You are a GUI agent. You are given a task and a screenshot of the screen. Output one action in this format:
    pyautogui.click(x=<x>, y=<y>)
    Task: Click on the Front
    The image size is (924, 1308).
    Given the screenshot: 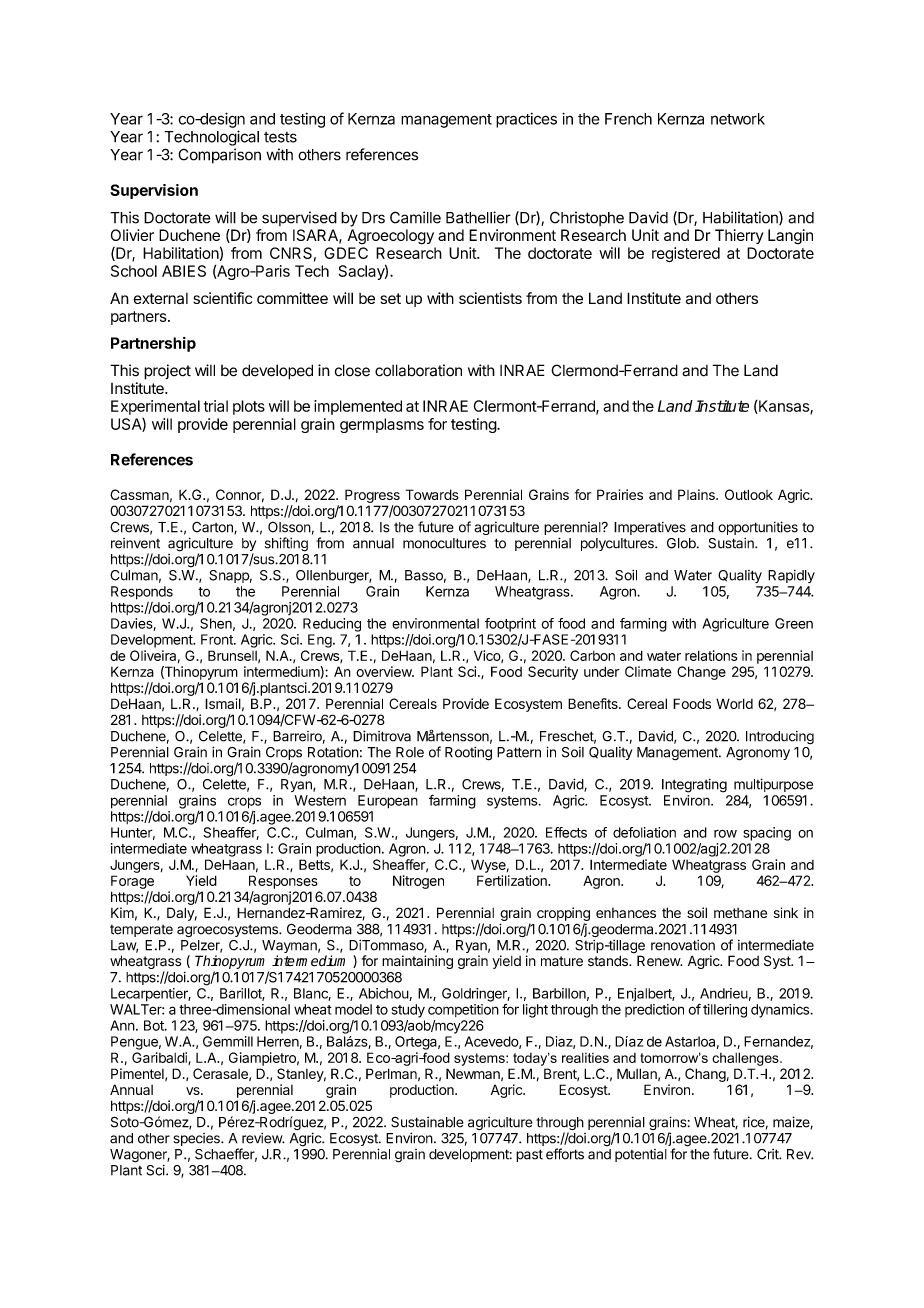 What is the action you would take?
    pyautogui.click(x=218, y=639)
